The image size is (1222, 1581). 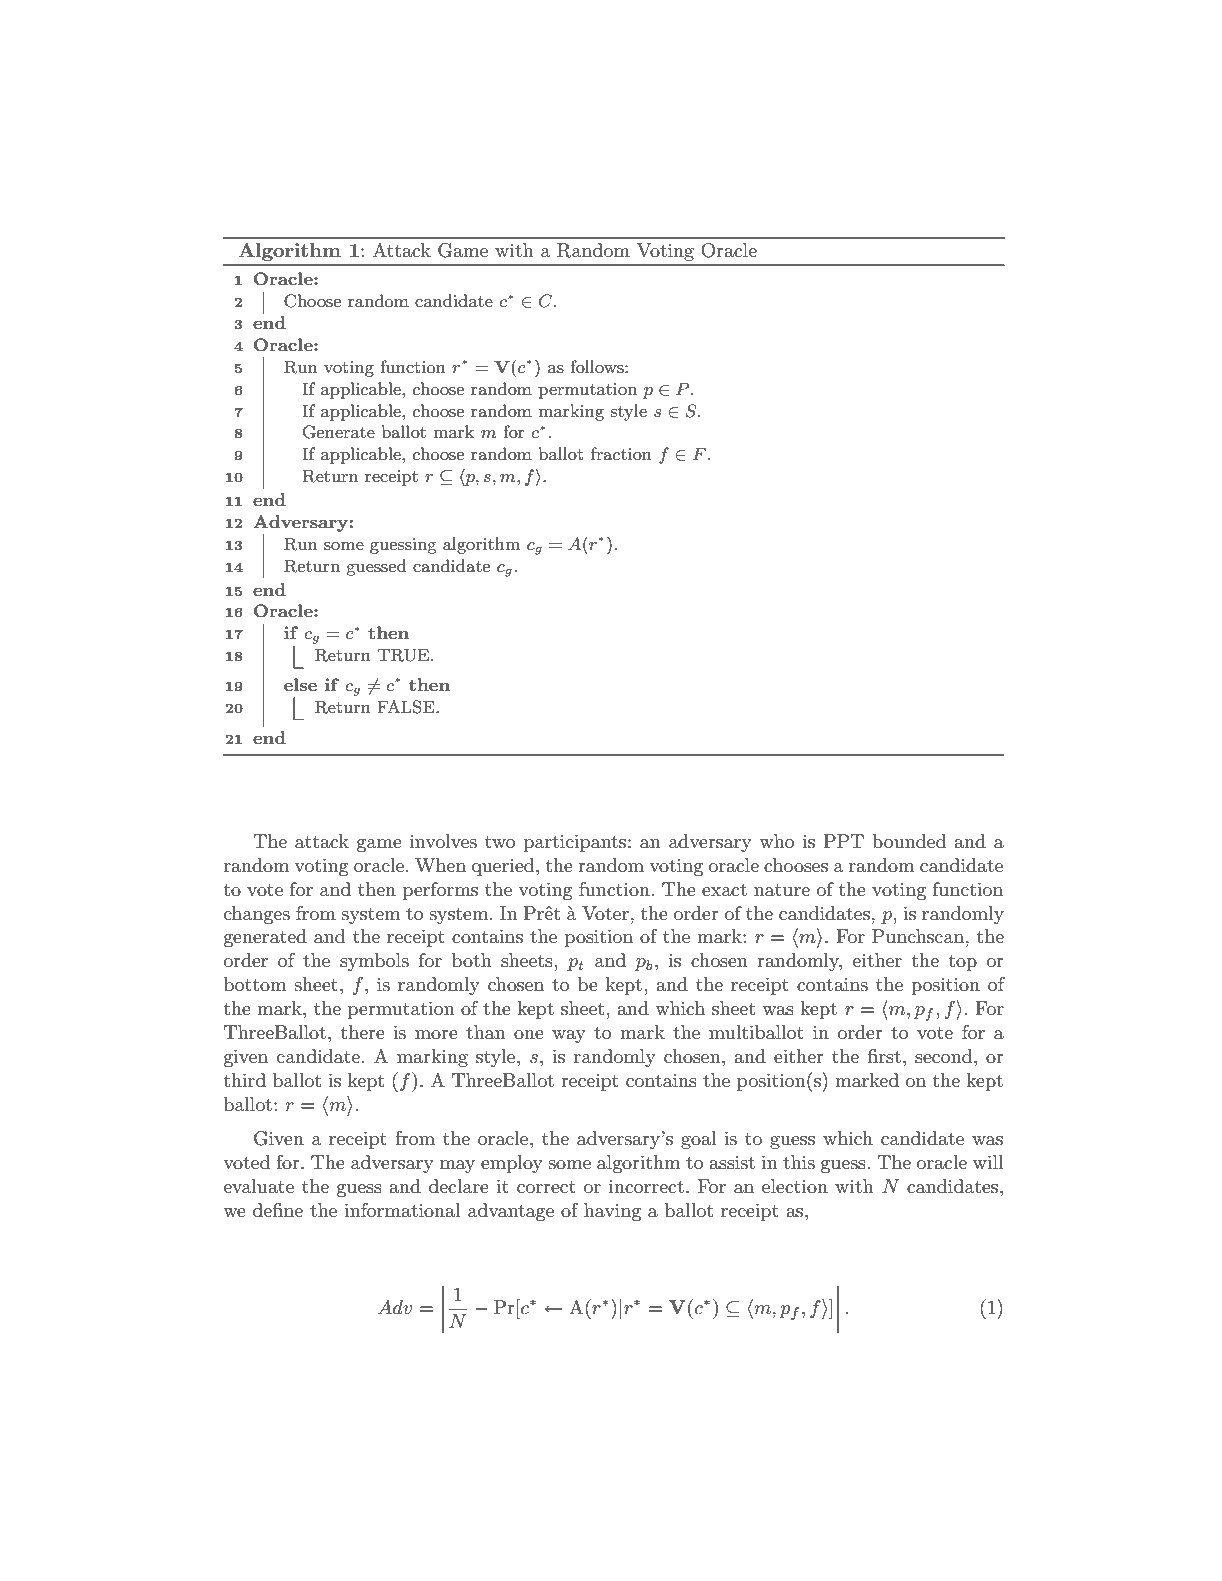 What do you see at coordinates (569, 1036) in the screenshot?
I see `way` at bounding box center [569, 1036].
